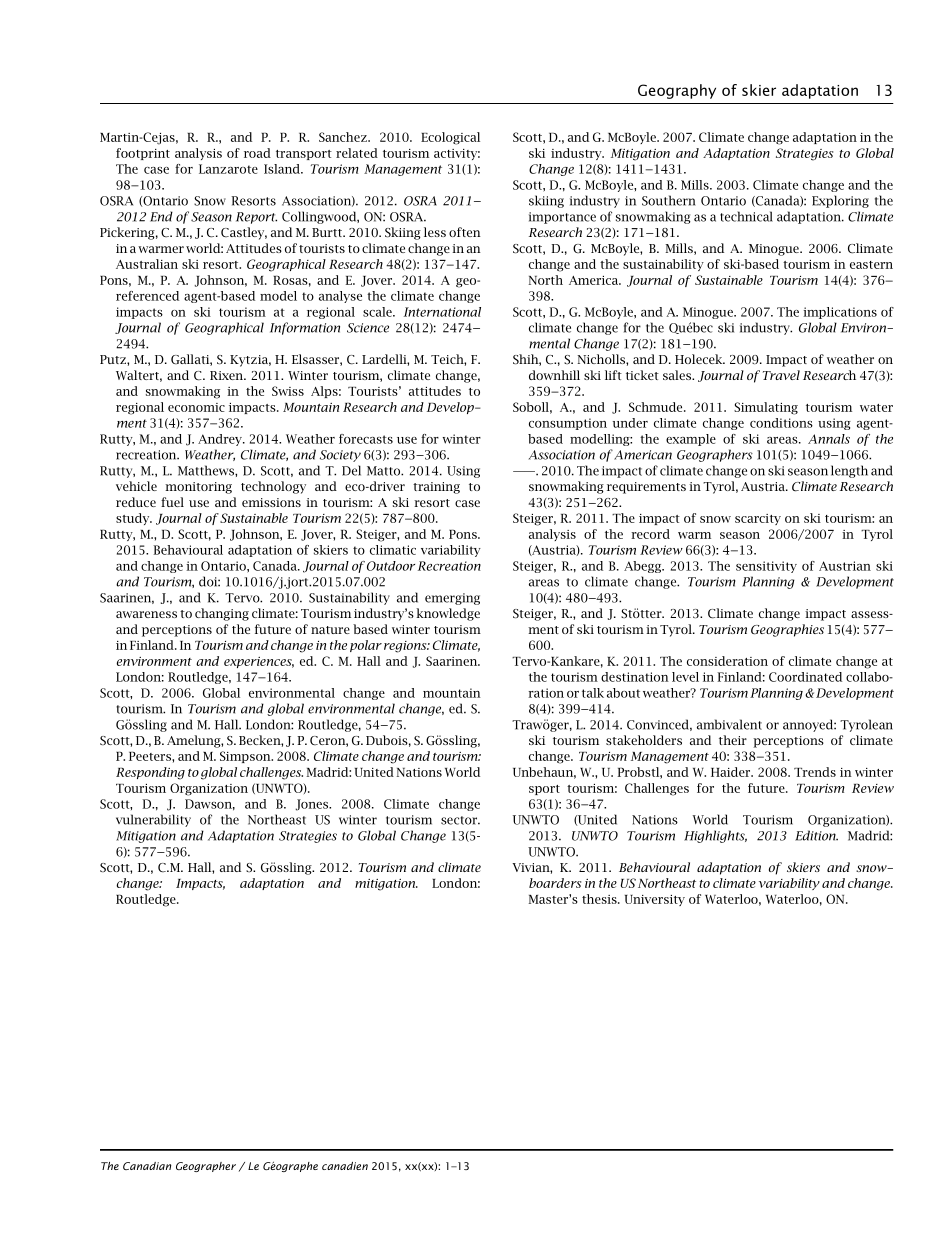 The height and width of the page is (1238, 952). Describe the element at coordinates (450, 138) in the page. I see `Ecological` at that location.
